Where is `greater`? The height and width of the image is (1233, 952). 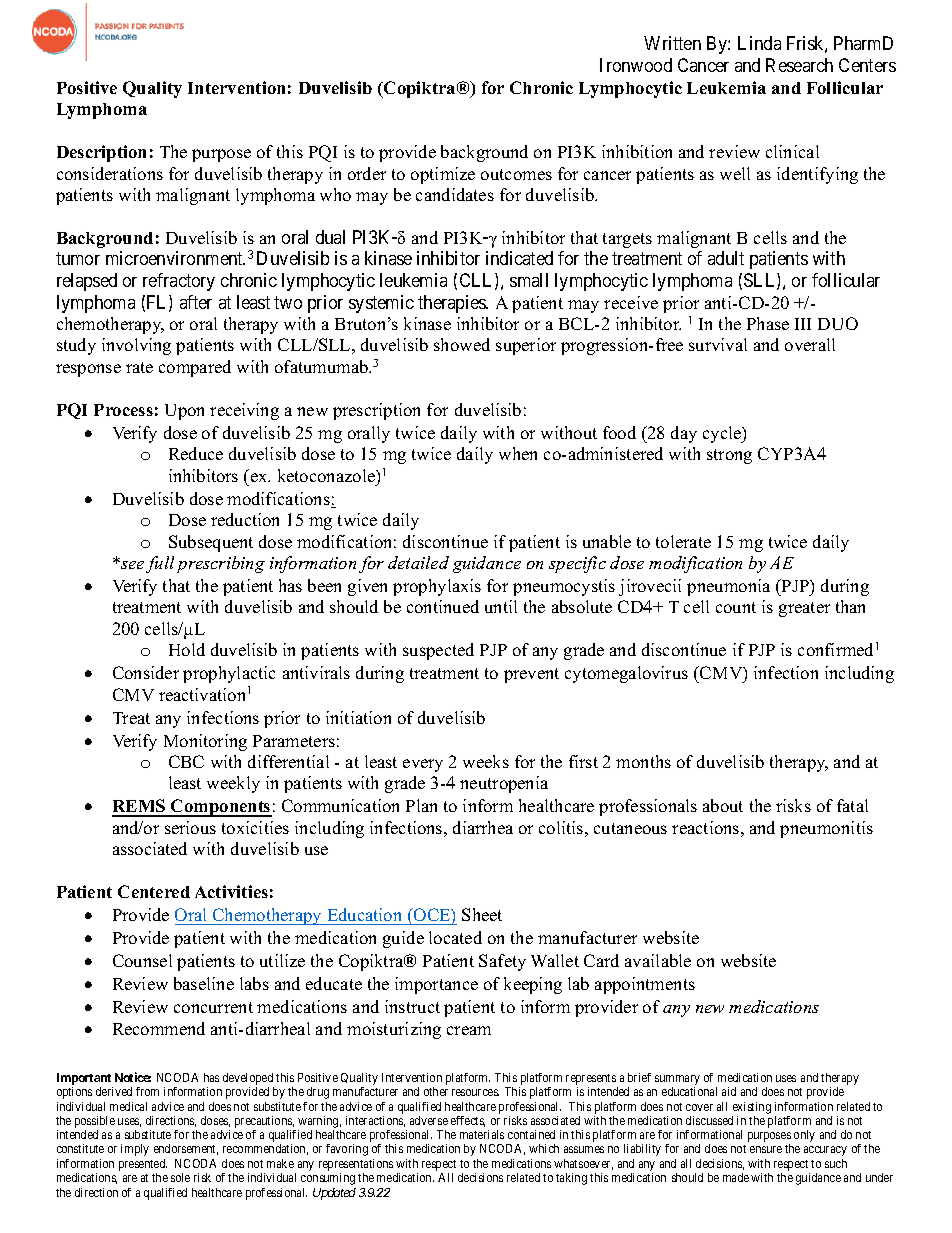
greater is located at coordinates (804, 609).
